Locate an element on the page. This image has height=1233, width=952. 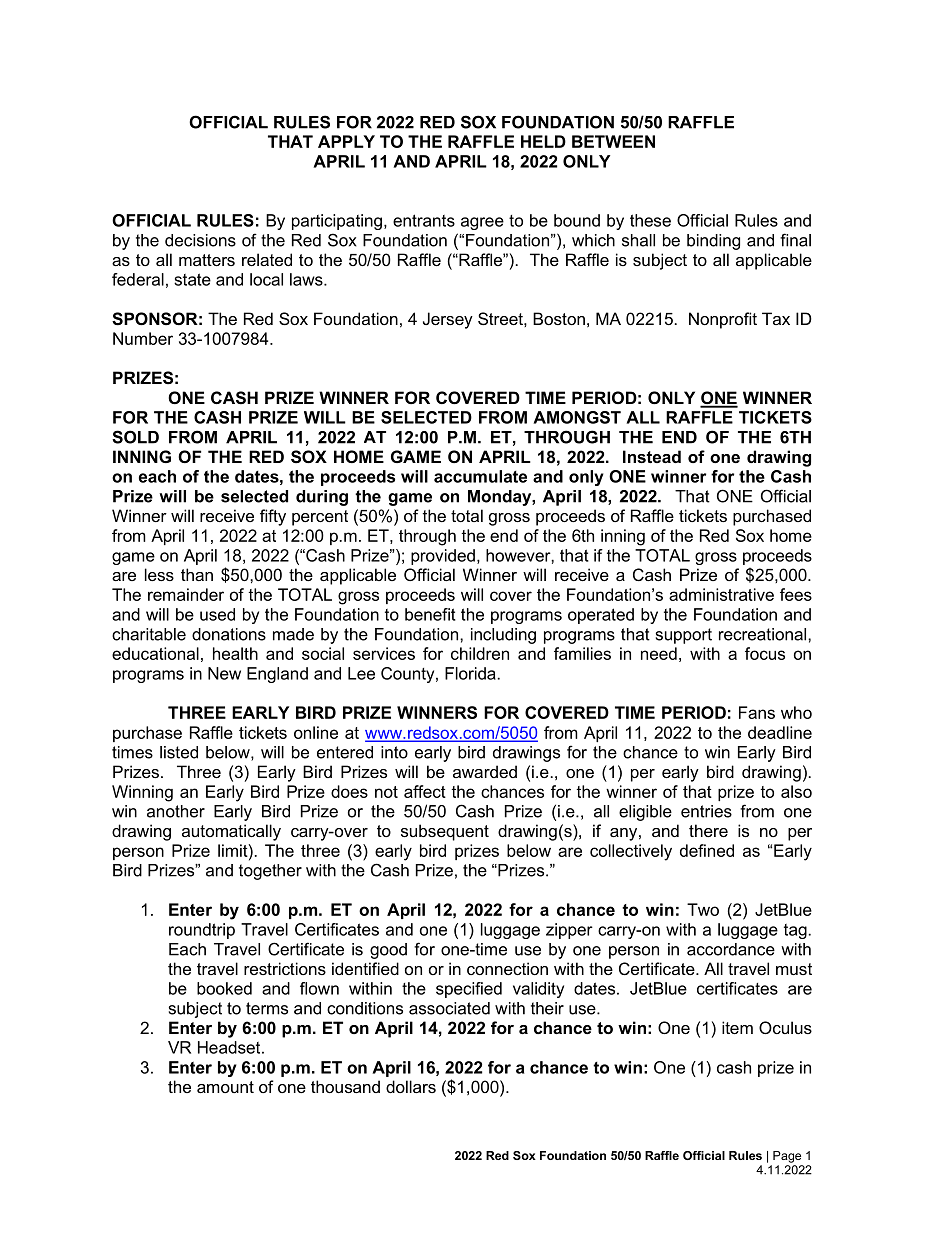
Number is located at coordinates (143, 338).
